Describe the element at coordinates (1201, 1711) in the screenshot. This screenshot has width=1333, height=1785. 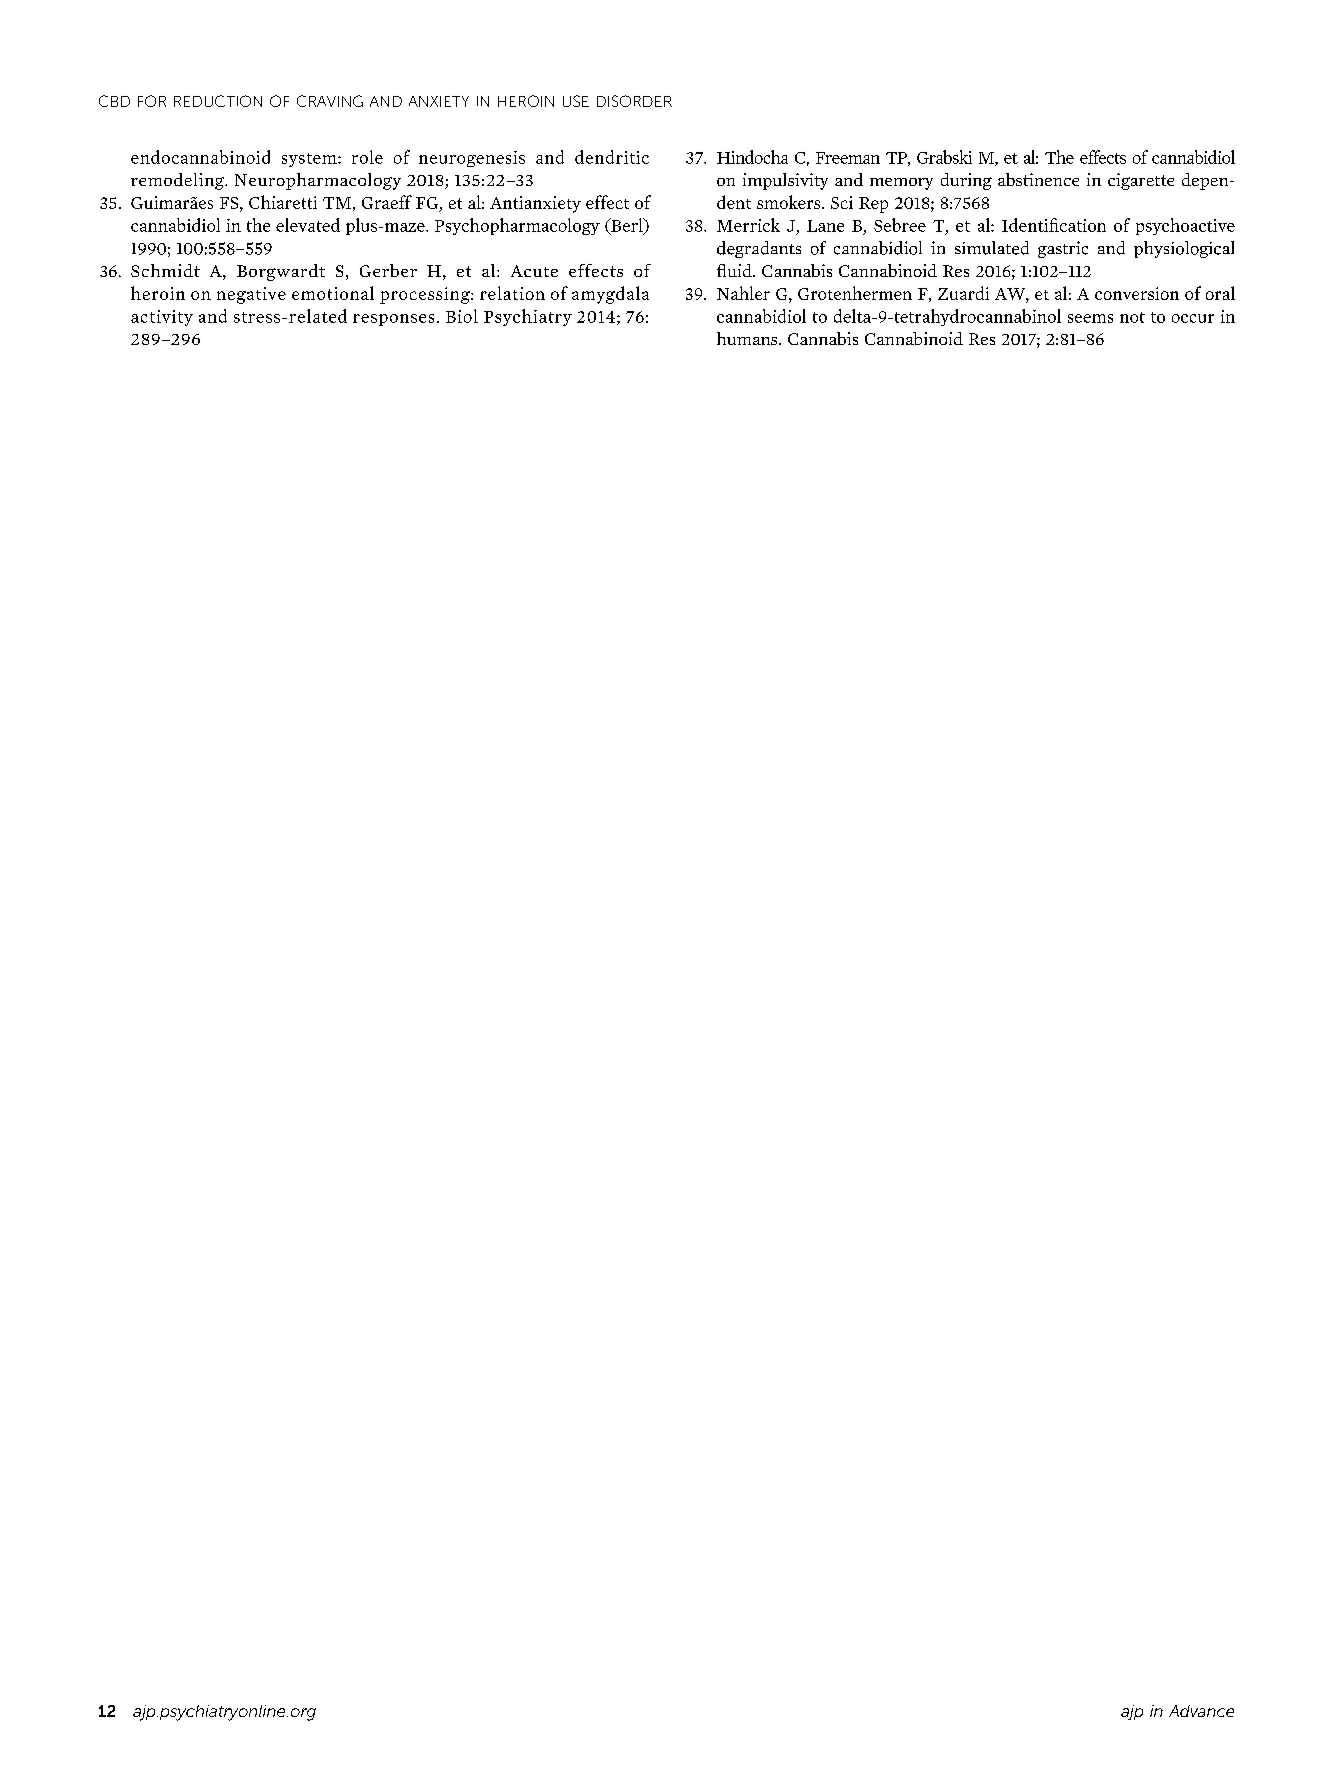
I see `Advance` at that location.
